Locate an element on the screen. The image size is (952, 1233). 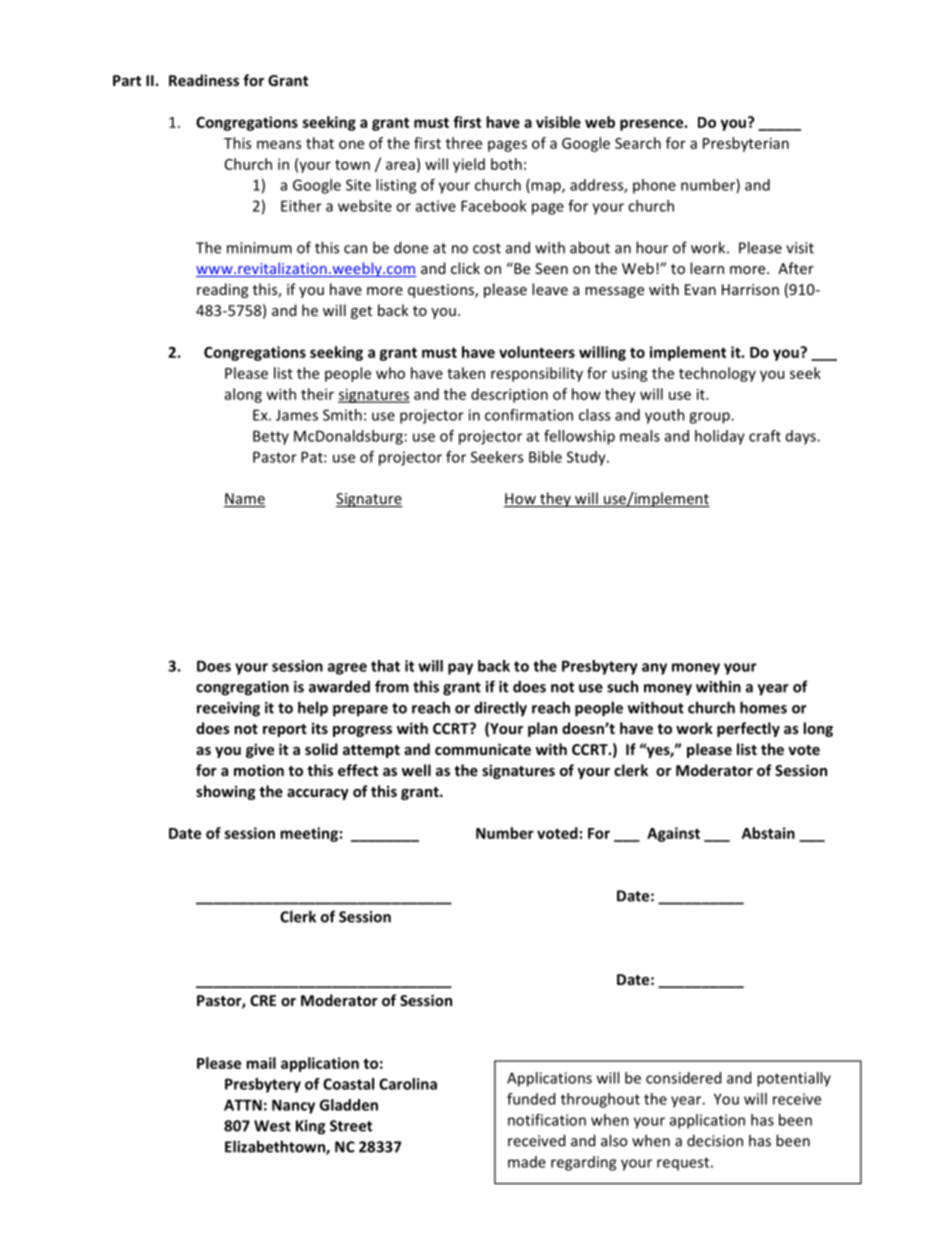
ATTN is located at coordinates (243, 1105).
